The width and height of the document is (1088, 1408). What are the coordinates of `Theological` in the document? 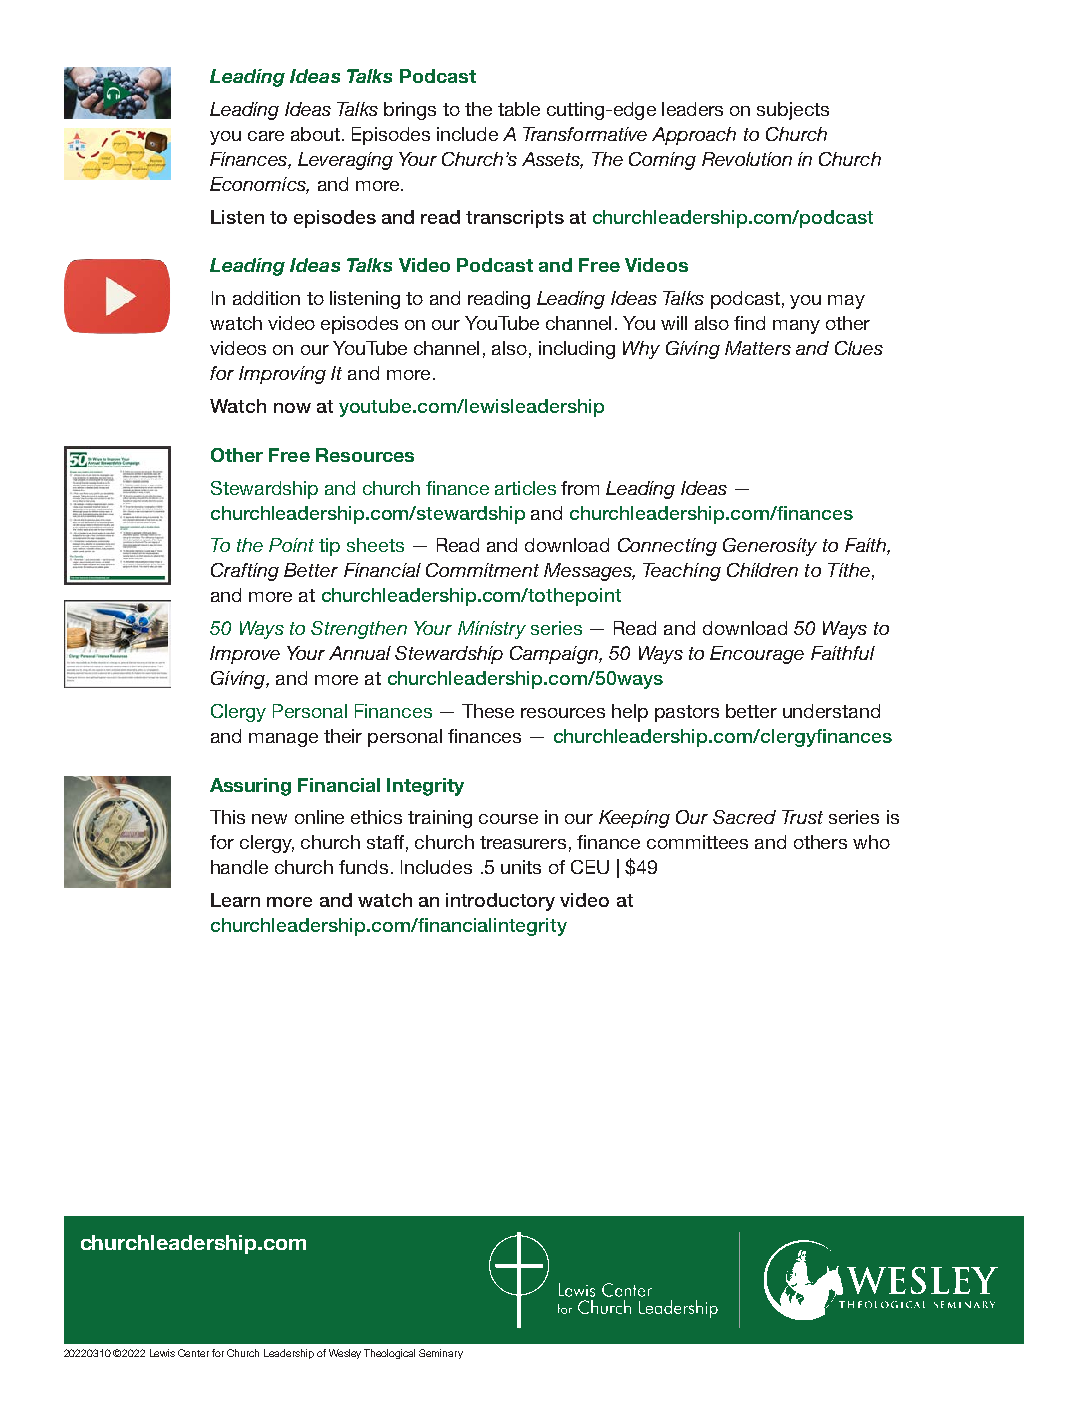 It's located at (389, 1354).
